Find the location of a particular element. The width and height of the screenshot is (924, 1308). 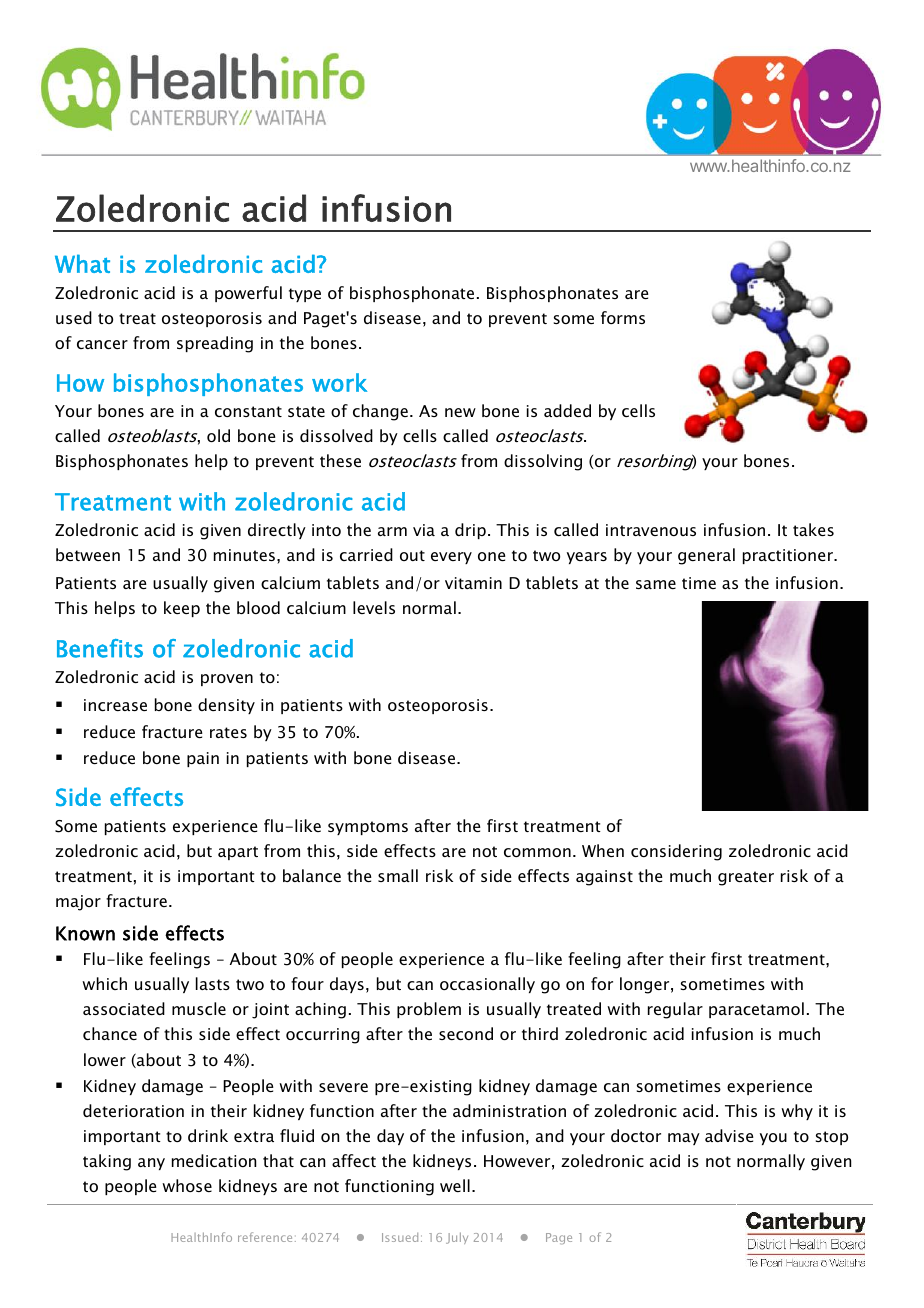

type is located at coordinates (305, 295).
